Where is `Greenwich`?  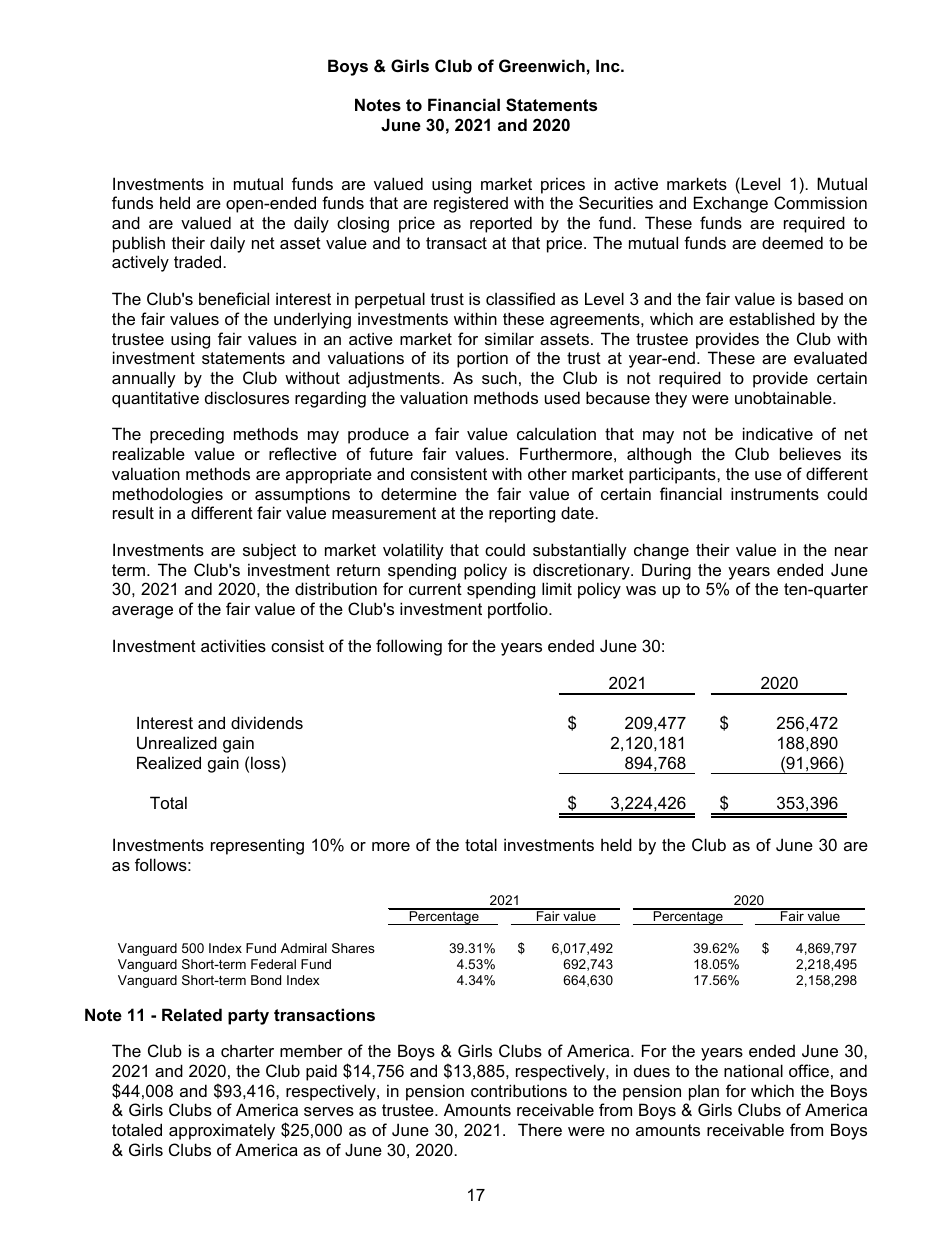
Greenwich is located at coordinates (542, 65).
